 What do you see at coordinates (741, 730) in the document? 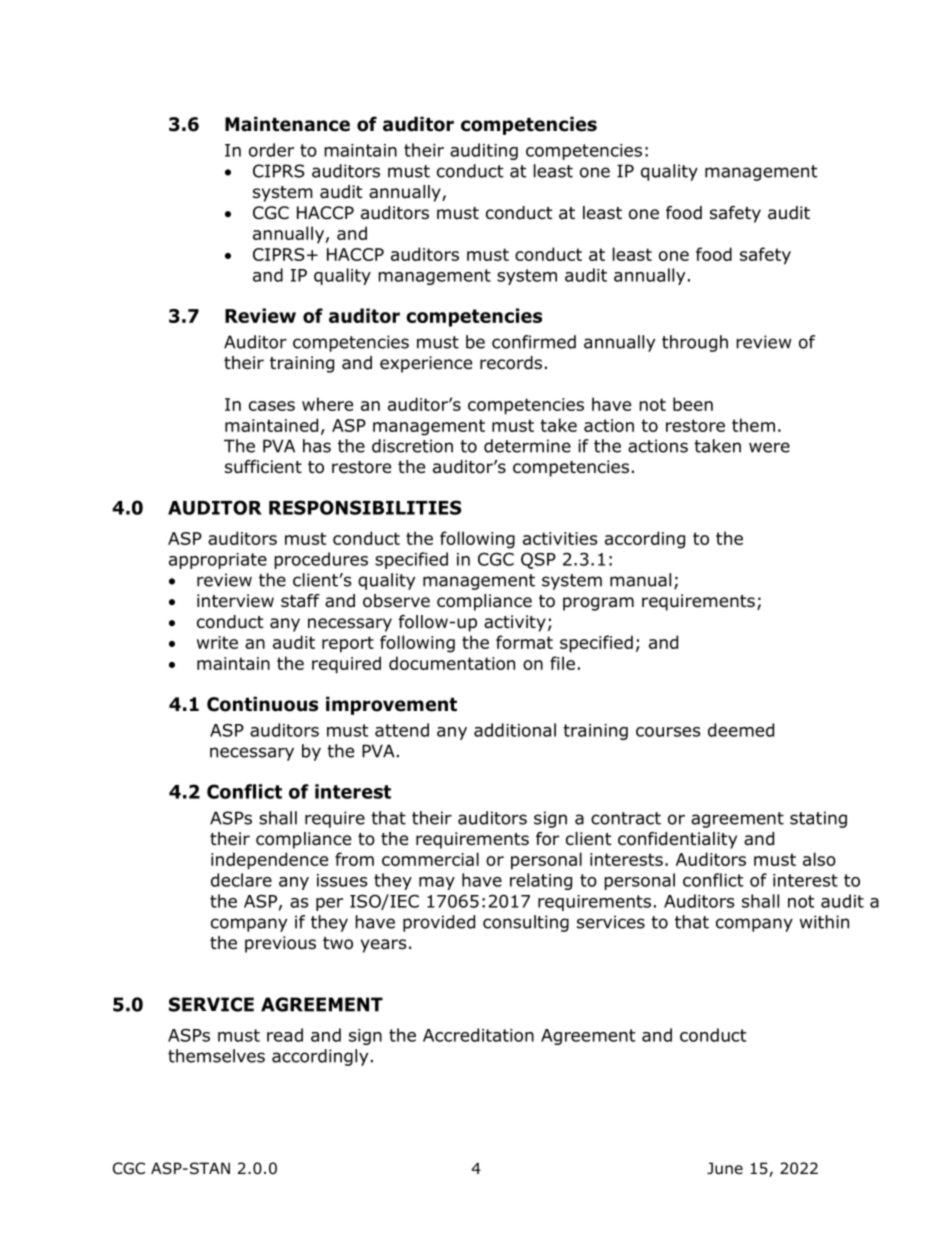
I see `deemed` at bounding box center [741, 730].
